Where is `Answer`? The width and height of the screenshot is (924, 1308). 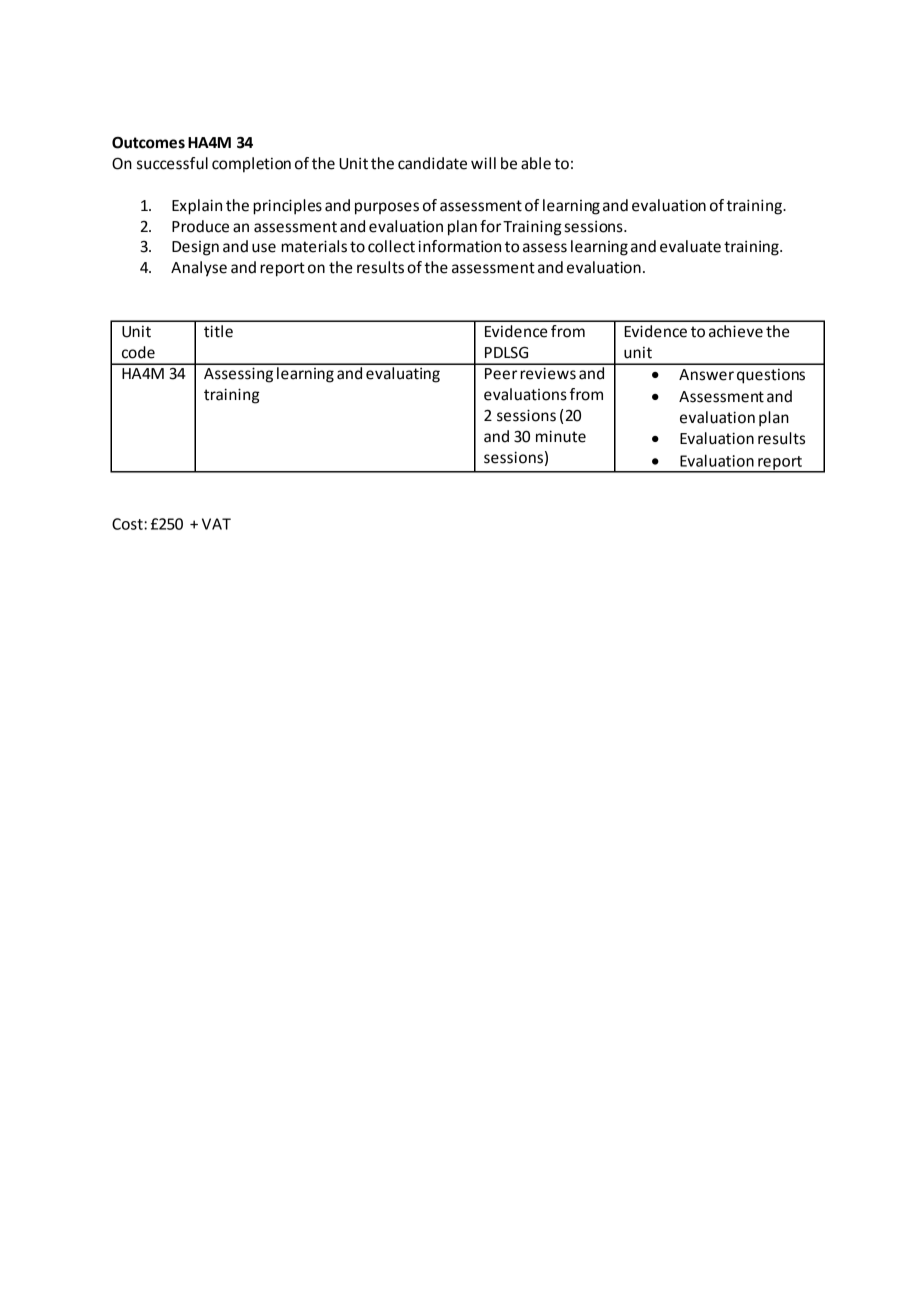
Answer is located at coordinates (706, 375).
